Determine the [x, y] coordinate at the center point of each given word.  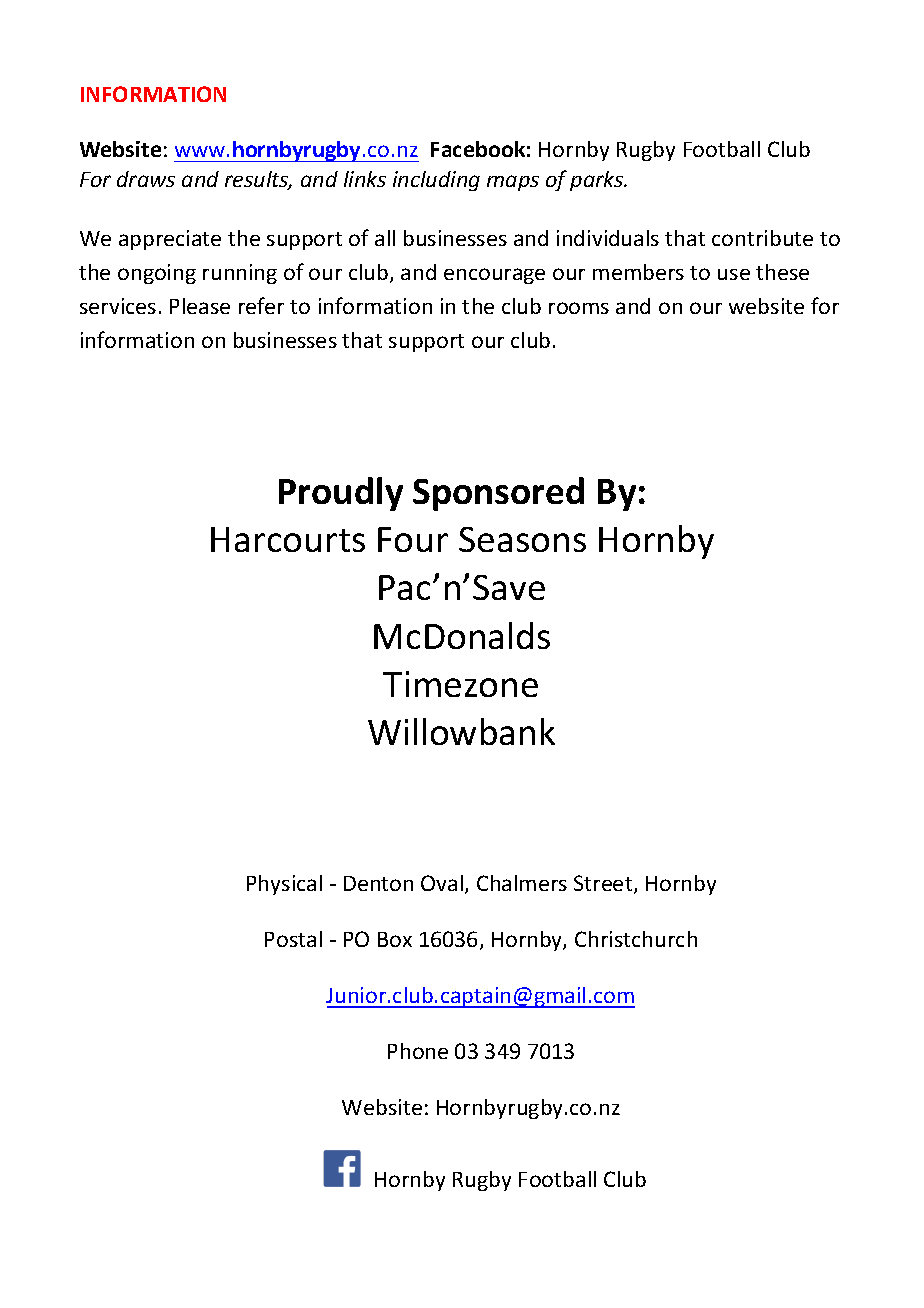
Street [604, 884]
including [436, 181]
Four [413, 539]
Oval [442, 883]
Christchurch [636, 939]
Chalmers [522, 883]
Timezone [460, 684]
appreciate [170, 240]
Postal [293, 939]
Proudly [341, 494]
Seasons [522, 539]
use [734, 274]
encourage [494, 276]
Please [200, 306]
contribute [762, 238]
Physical [284, 885]
